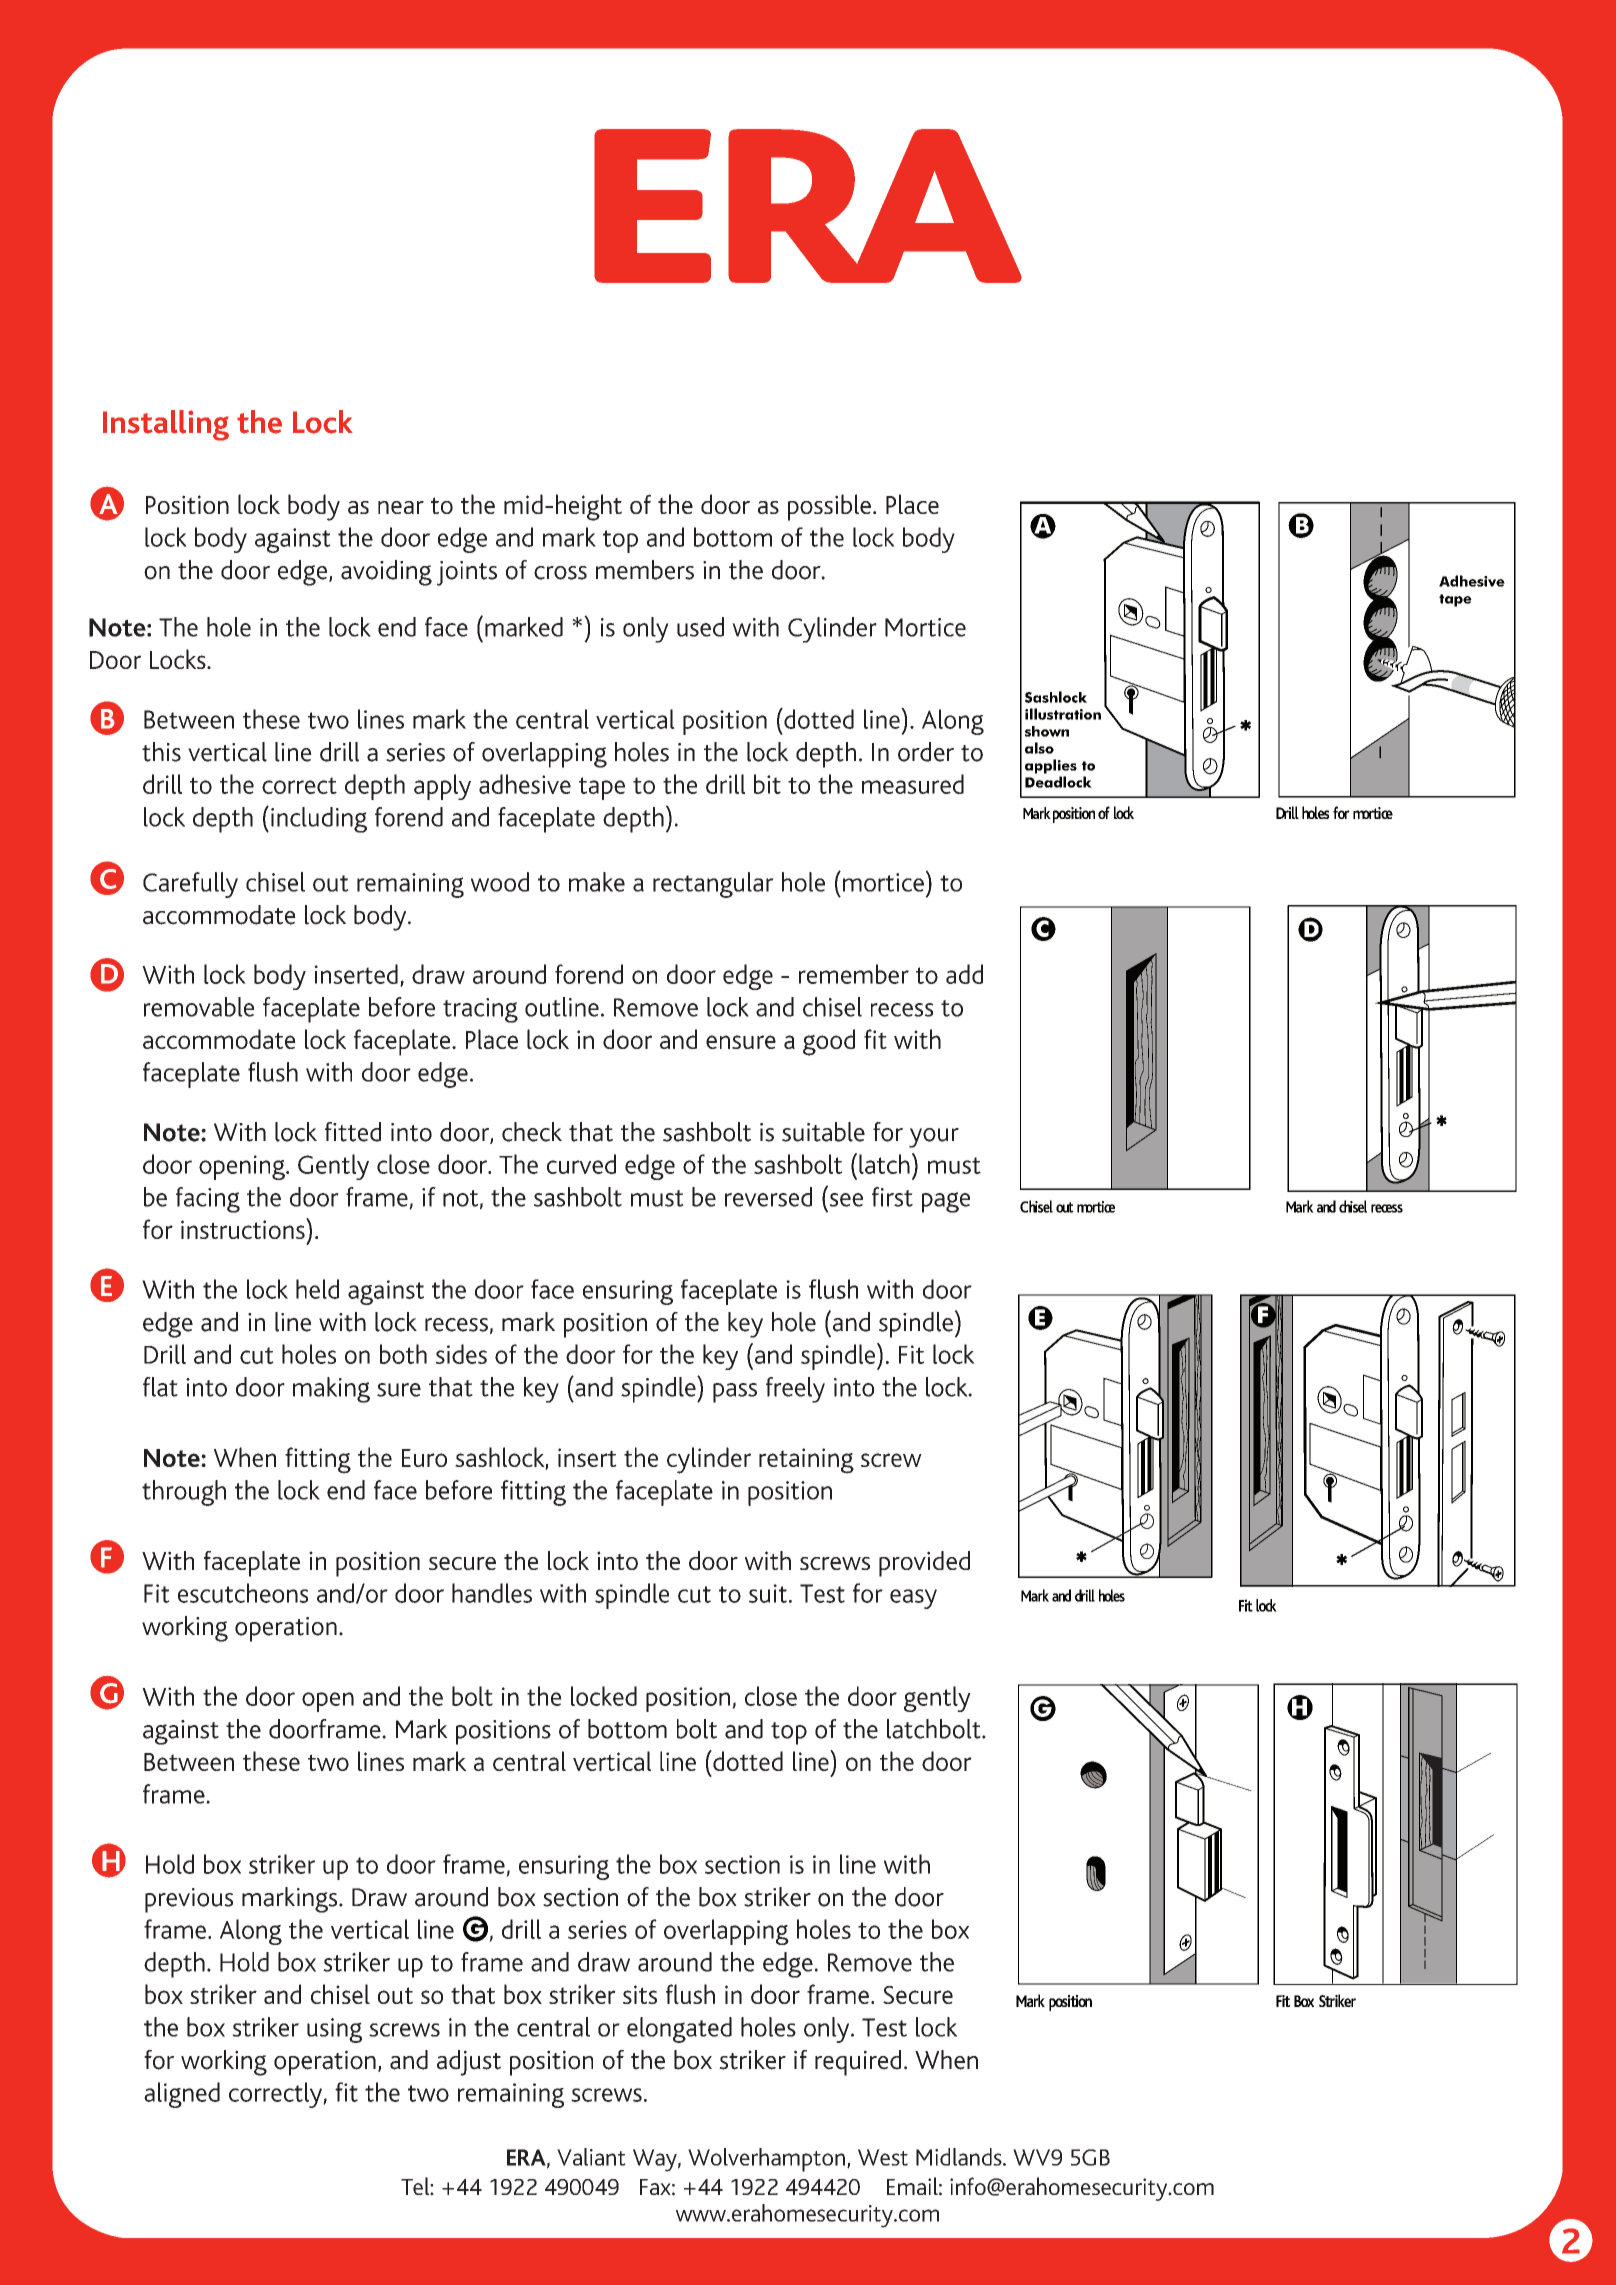 Image resolution: width=1616 pixels, height=2285 pixels. What do you see at coordinates (461, 1354) in the image?
I see `sides` at bounding box center [461, 1354].
